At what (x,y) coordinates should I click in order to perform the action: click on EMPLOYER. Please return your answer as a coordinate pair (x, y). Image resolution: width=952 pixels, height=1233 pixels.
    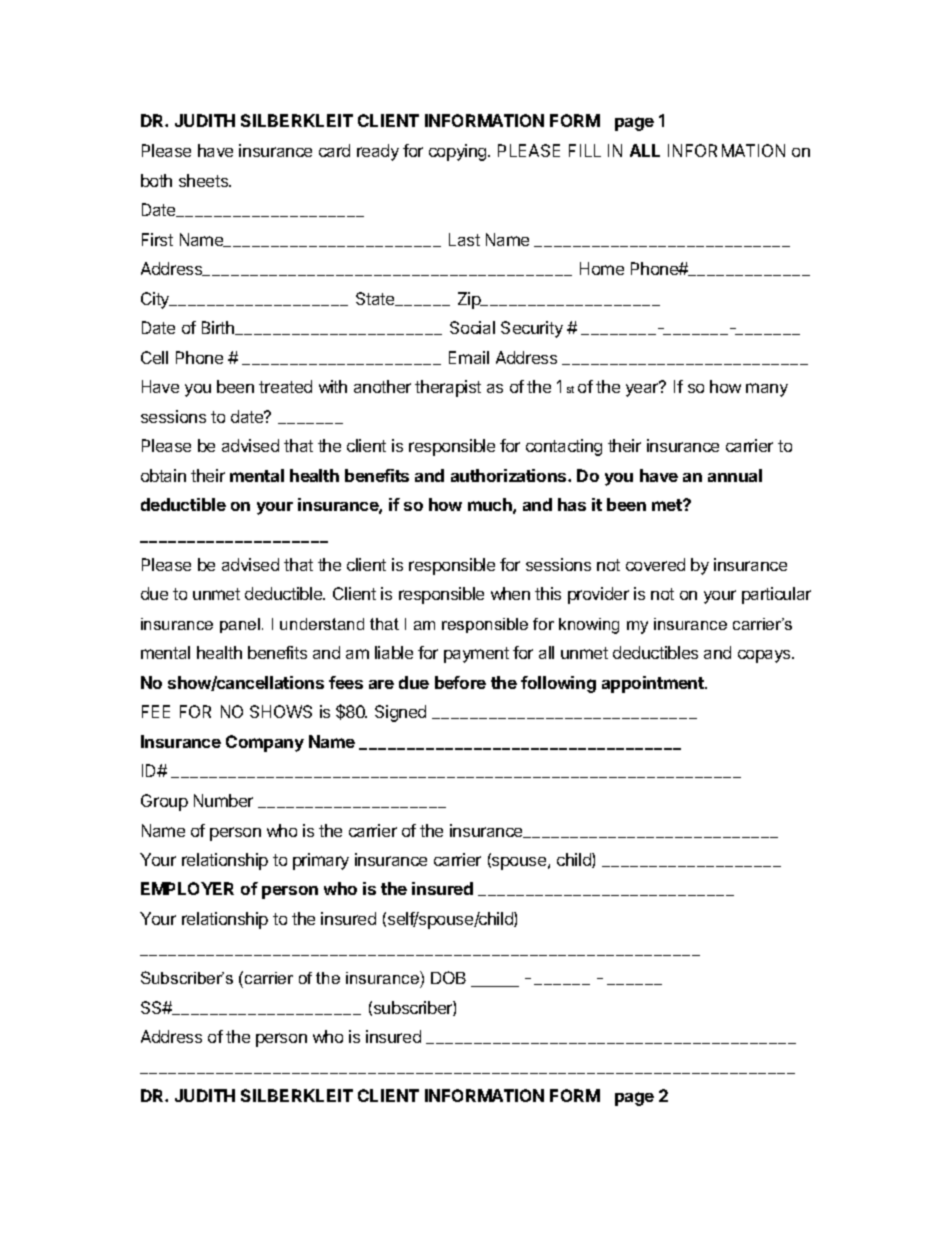
    Looking at the image, I should click on (187, 888).
